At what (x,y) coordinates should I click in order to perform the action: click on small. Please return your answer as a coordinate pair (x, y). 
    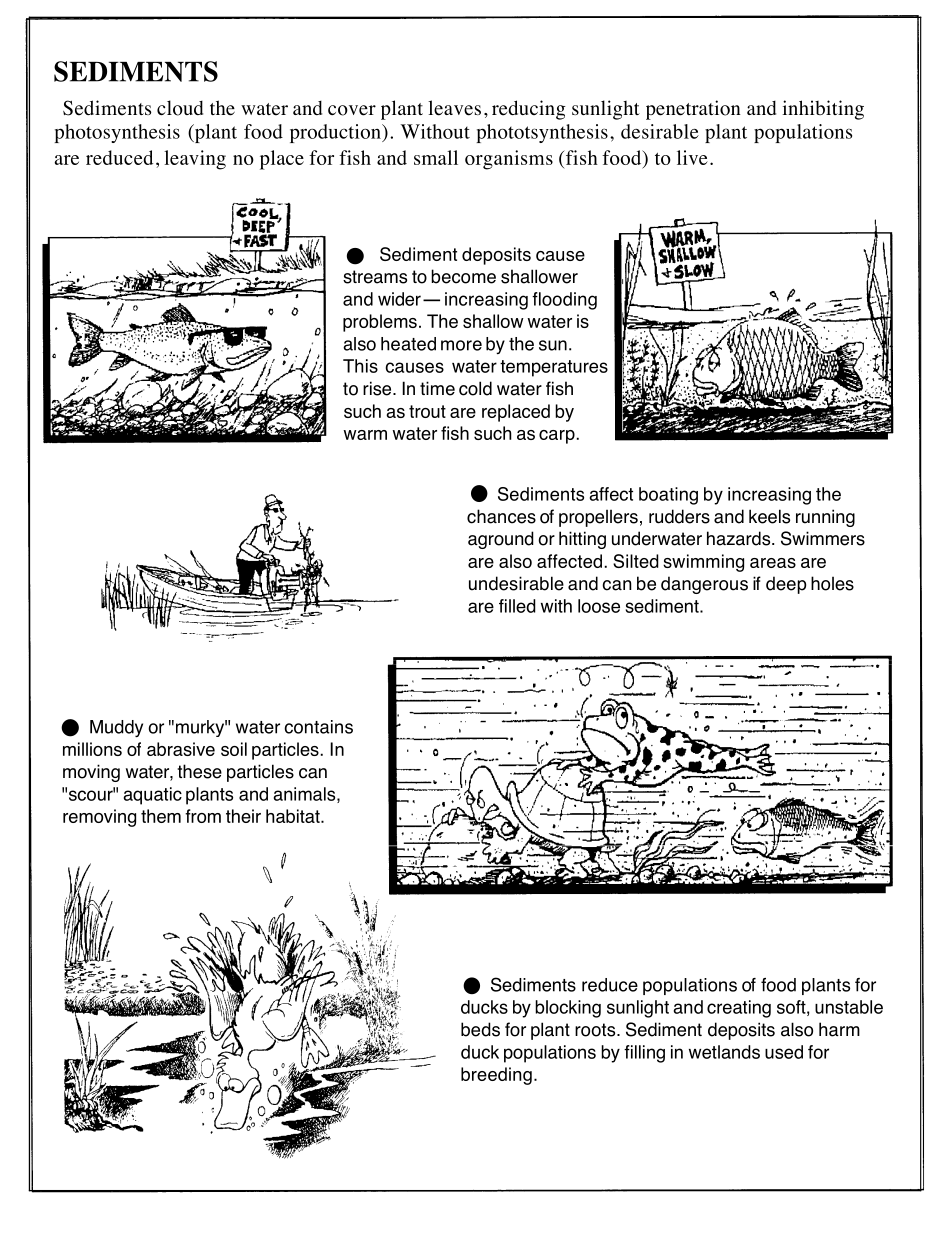
    Looking at the image, I should click on (436, 157).
